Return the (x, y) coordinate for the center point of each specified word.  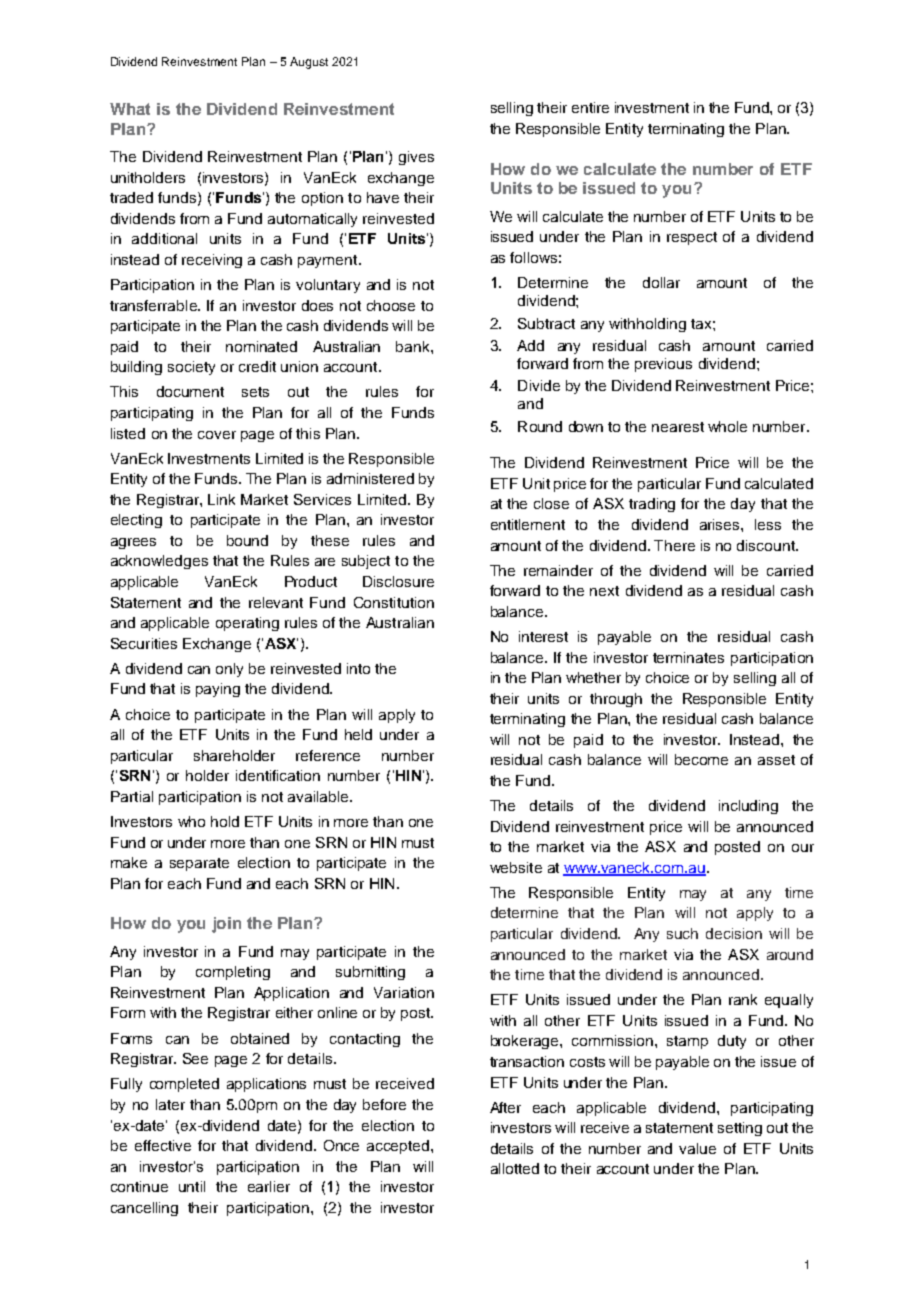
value (697, 1148)
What (130, 109)
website (516, 867)
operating (247, 624)
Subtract (546, 323)
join (226, 925)
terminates (688, 657)
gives (416, 158)
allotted (515, 1168)
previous (663, 365)
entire (590, 107)
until (192, 1186)
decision (734, 933)
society (191, 368)
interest (543, 636)
